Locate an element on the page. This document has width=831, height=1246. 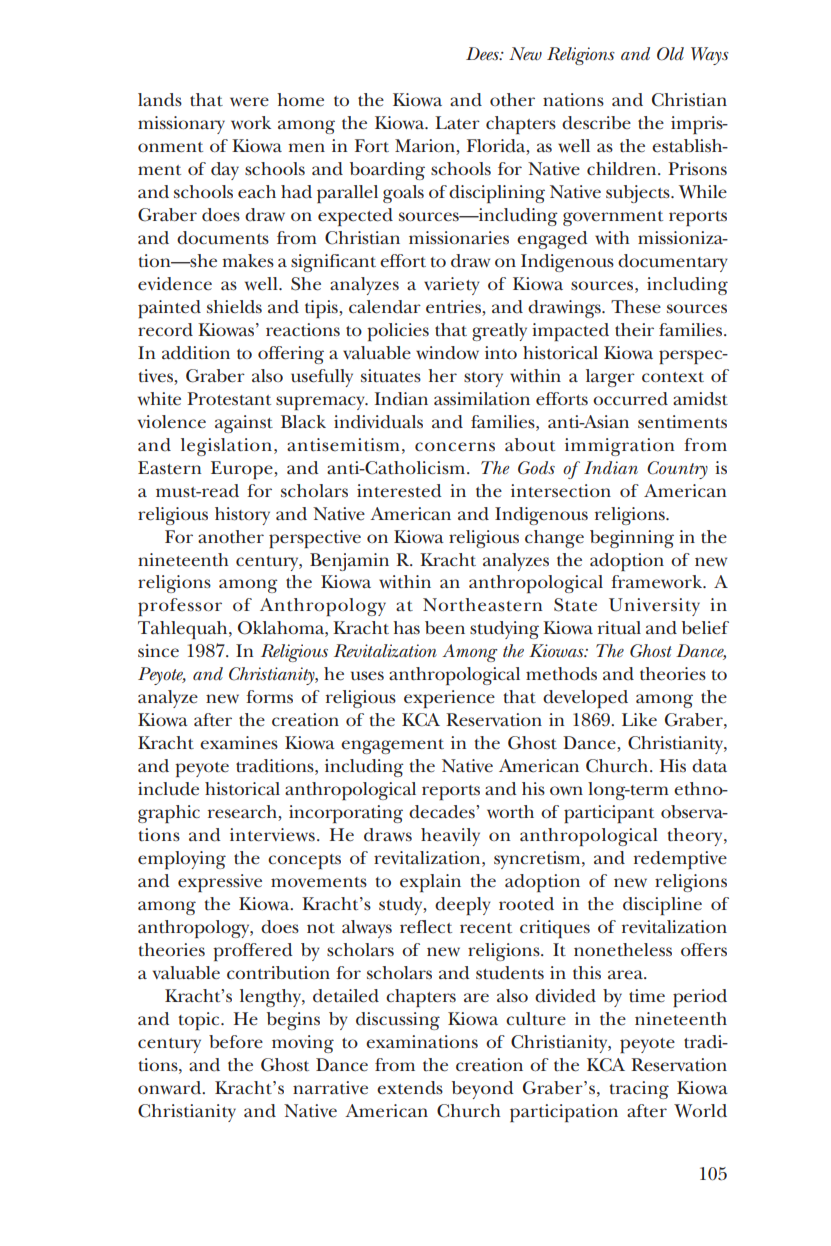
Old is located at coordinates (670, 54).
